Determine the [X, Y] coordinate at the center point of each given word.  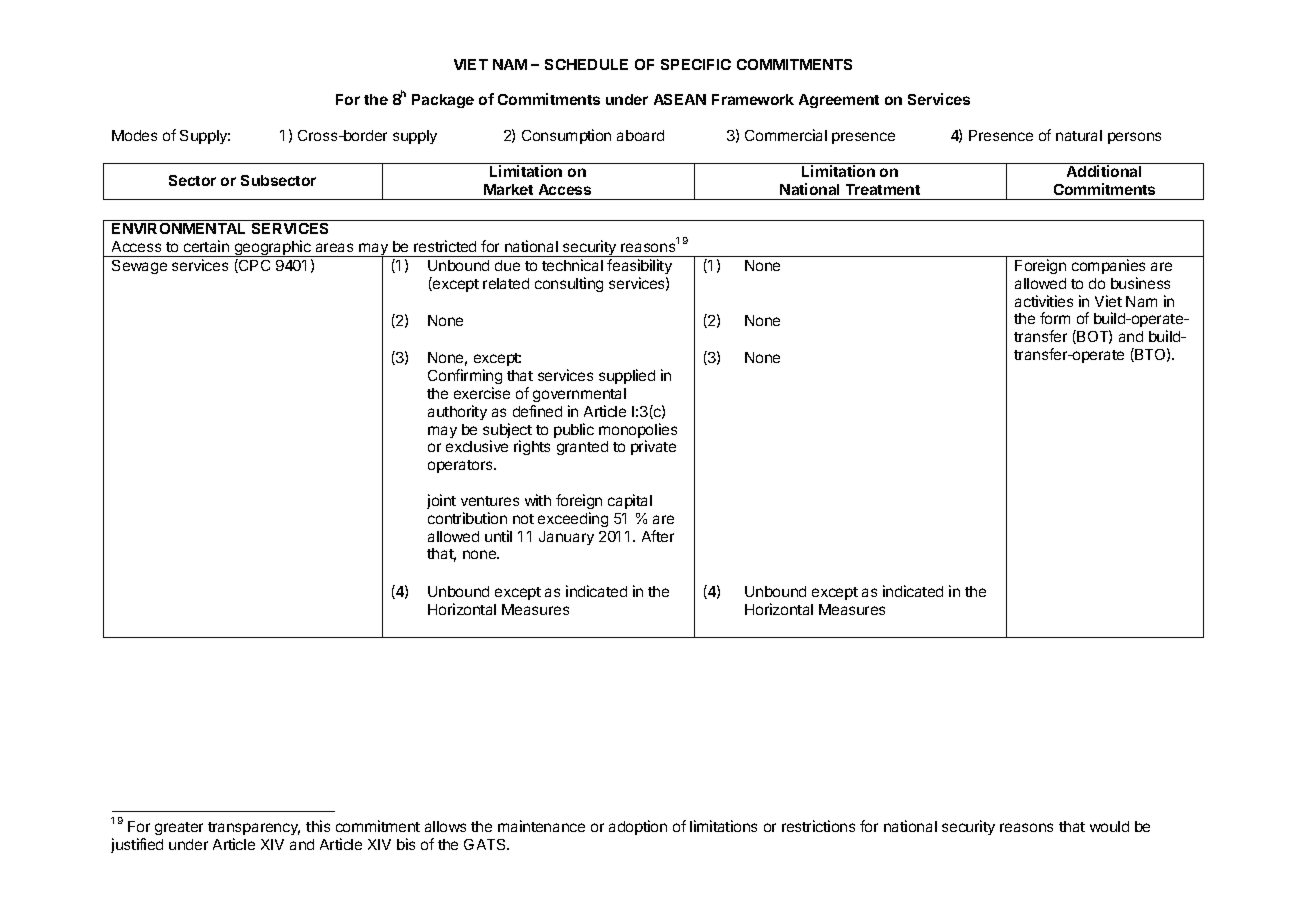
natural [1079, 135]
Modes [134, 135]
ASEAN [680, 99]
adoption [638, 827]
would [1109, 826]
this [318, 826]
